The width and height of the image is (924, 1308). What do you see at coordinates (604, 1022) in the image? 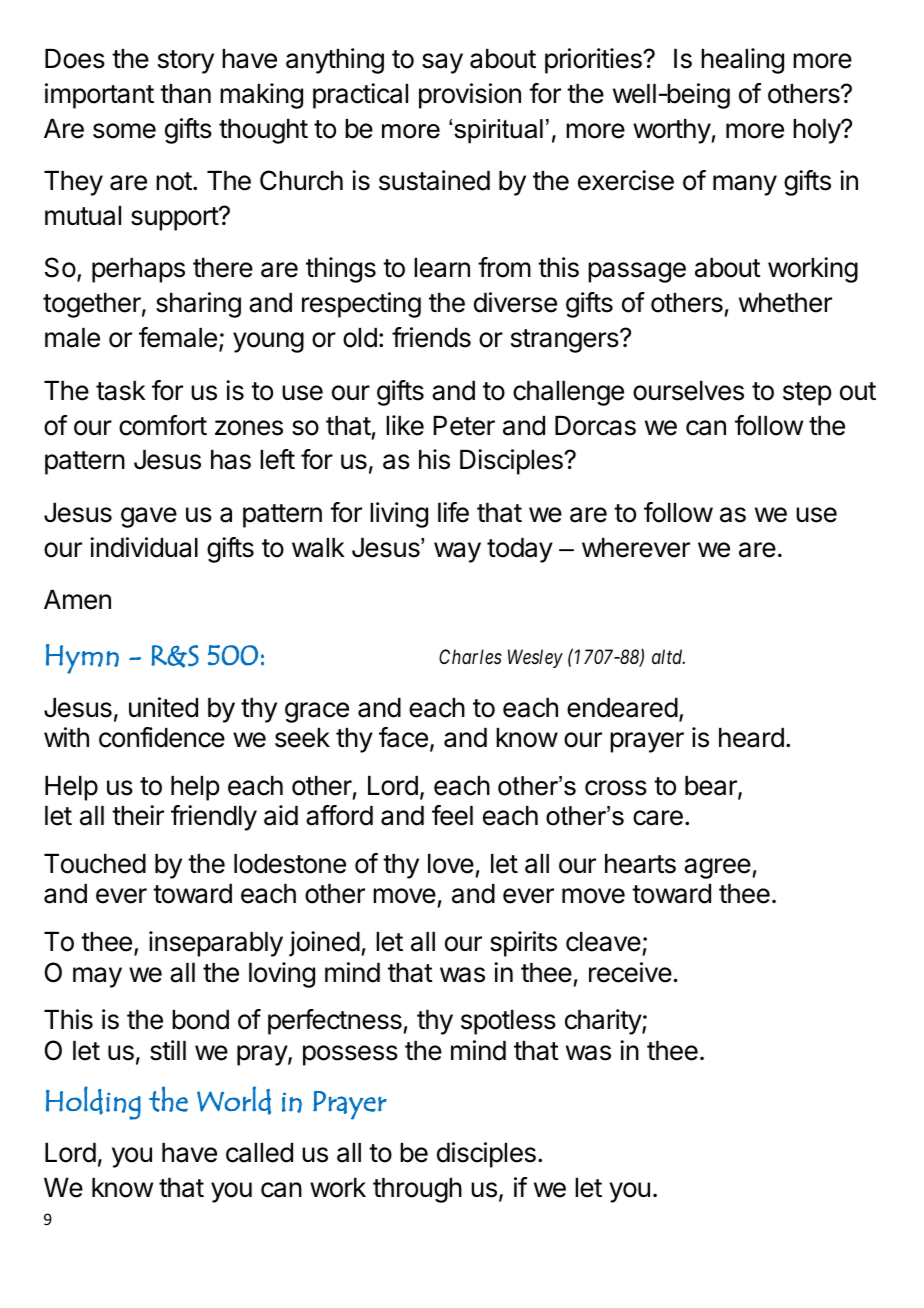
I see `charity` at bounding box center [604, 1022].
